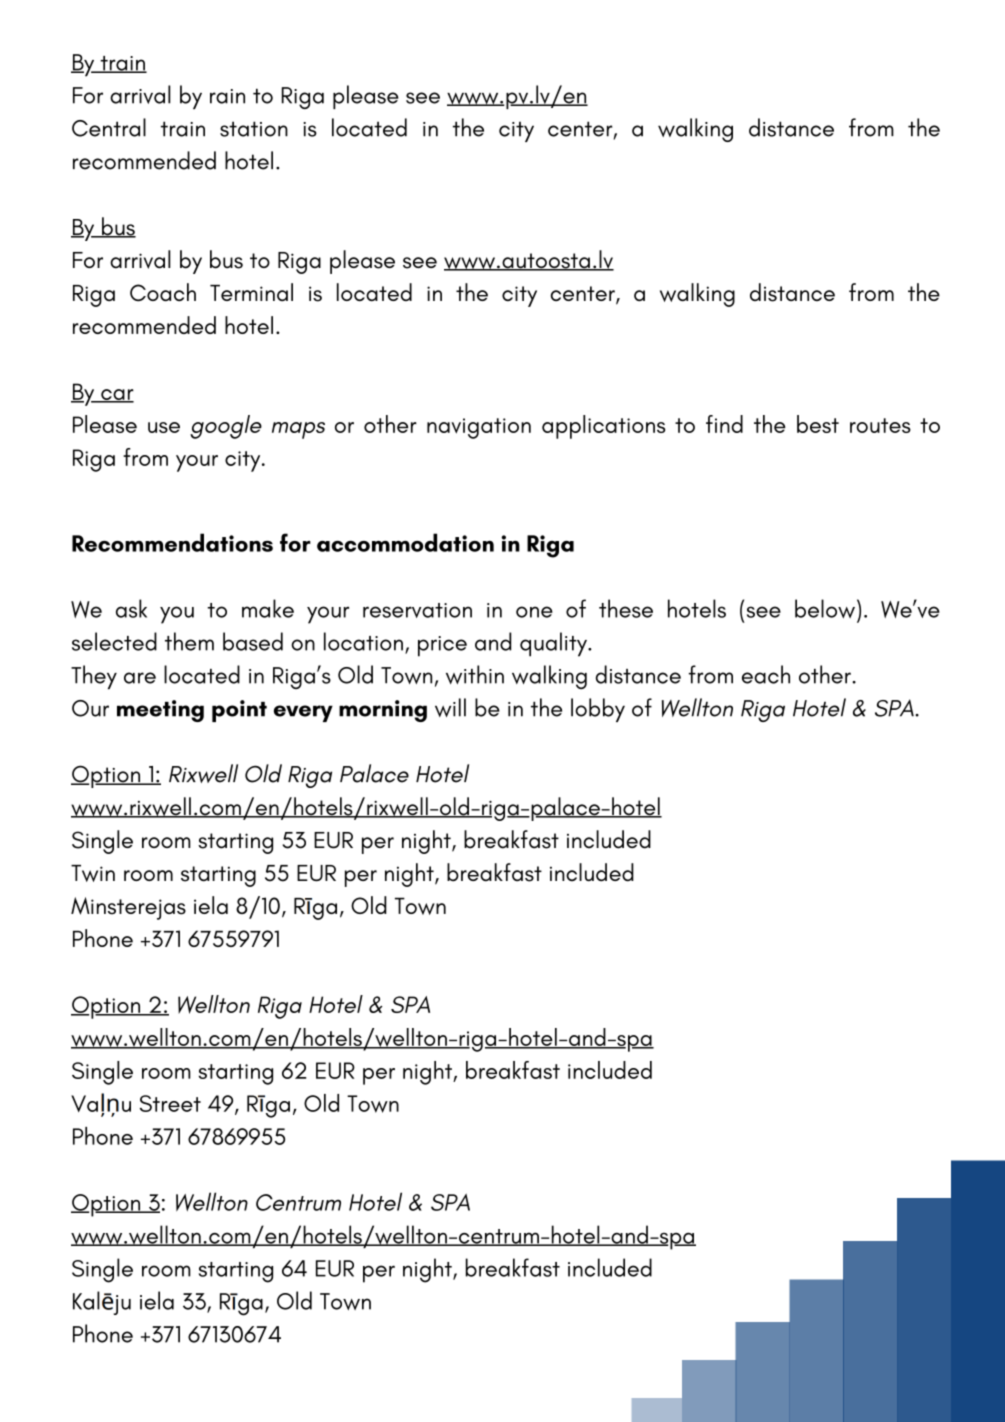  Describe the element at coordinates (450, 707) in the screenshot. I see `will` at that location.
